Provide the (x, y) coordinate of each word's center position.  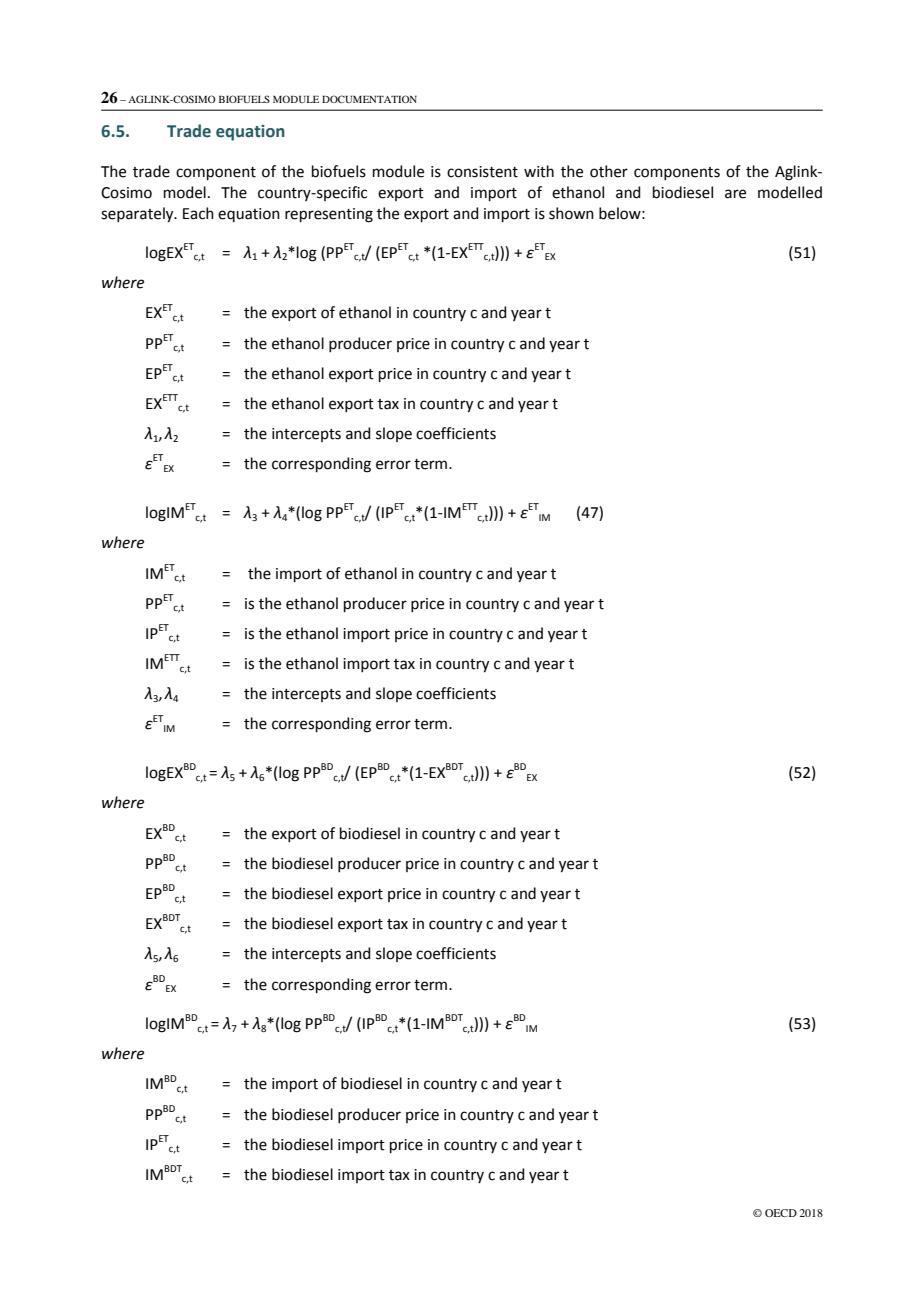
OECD (781, 1213)
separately (138, 215)
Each (198, 213)
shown (571, 213)
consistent (482, 172)
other (609, 171)
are (735, 194)
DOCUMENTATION (369, 99)
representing (329, 215)
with (539, 171)
